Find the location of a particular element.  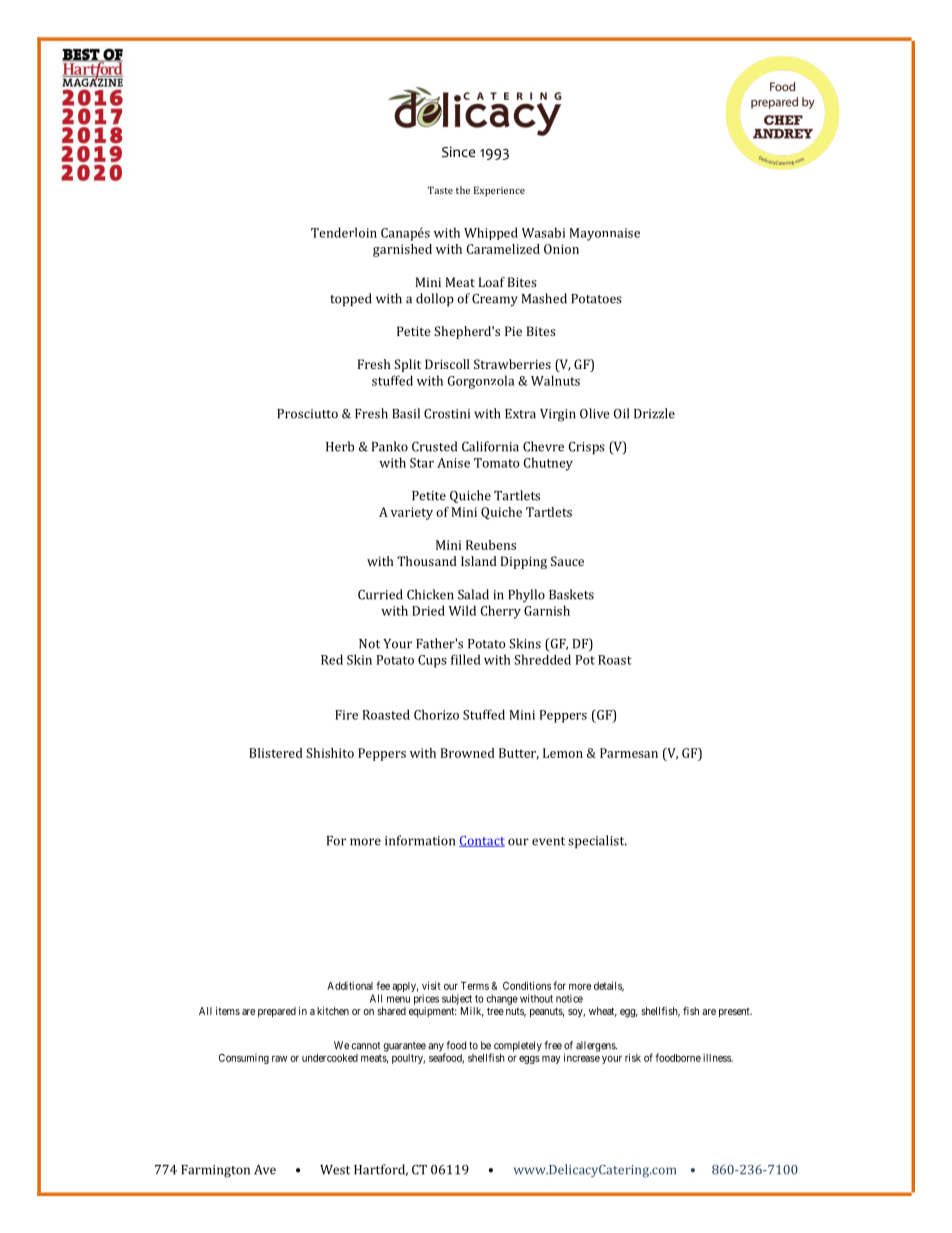

Tenderloin is located at coordinates (344, 232).
